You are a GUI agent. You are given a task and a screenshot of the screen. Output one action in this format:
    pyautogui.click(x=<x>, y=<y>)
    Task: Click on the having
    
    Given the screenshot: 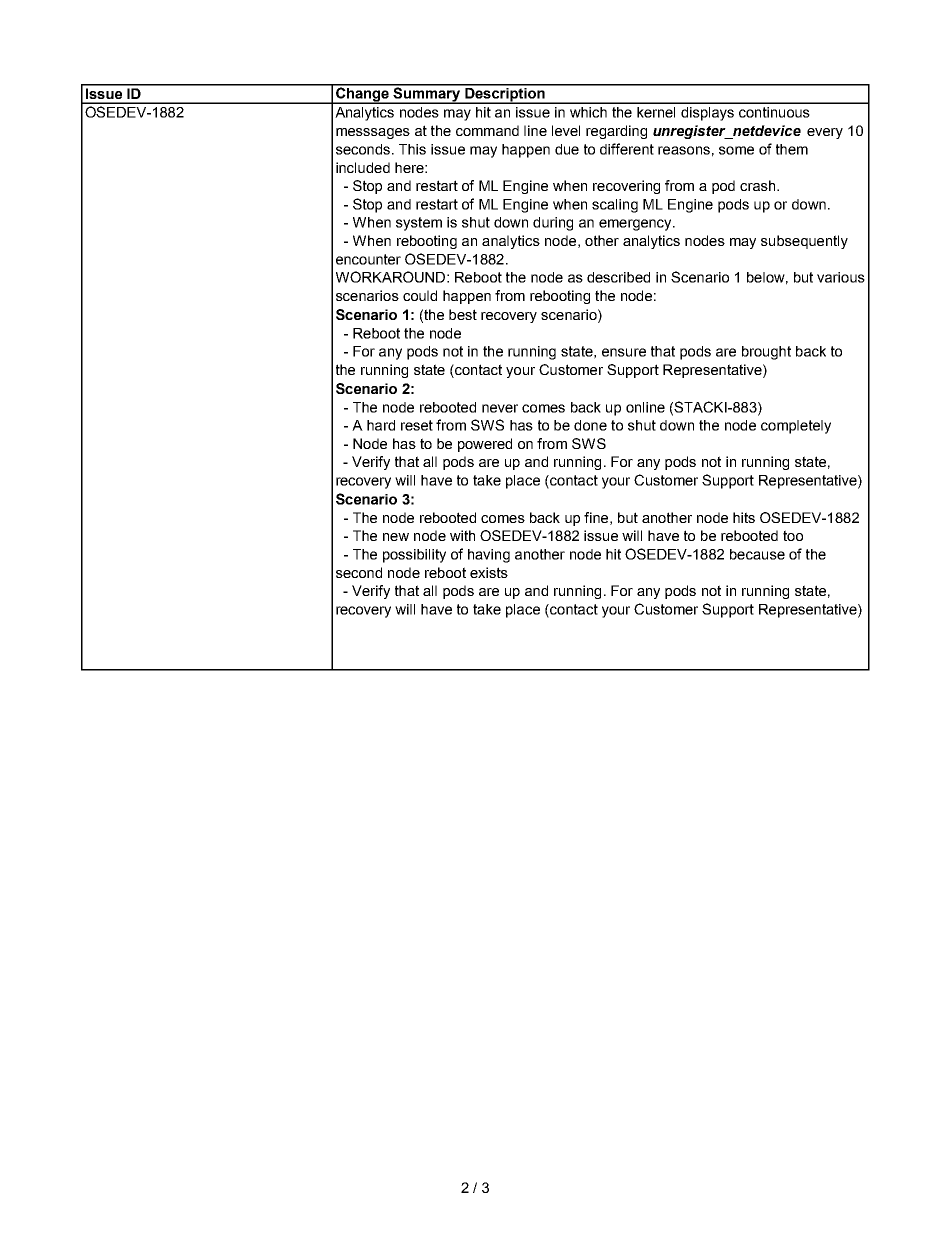 What is the action you would take?
    pyautogui.click(x=489, y=556)
